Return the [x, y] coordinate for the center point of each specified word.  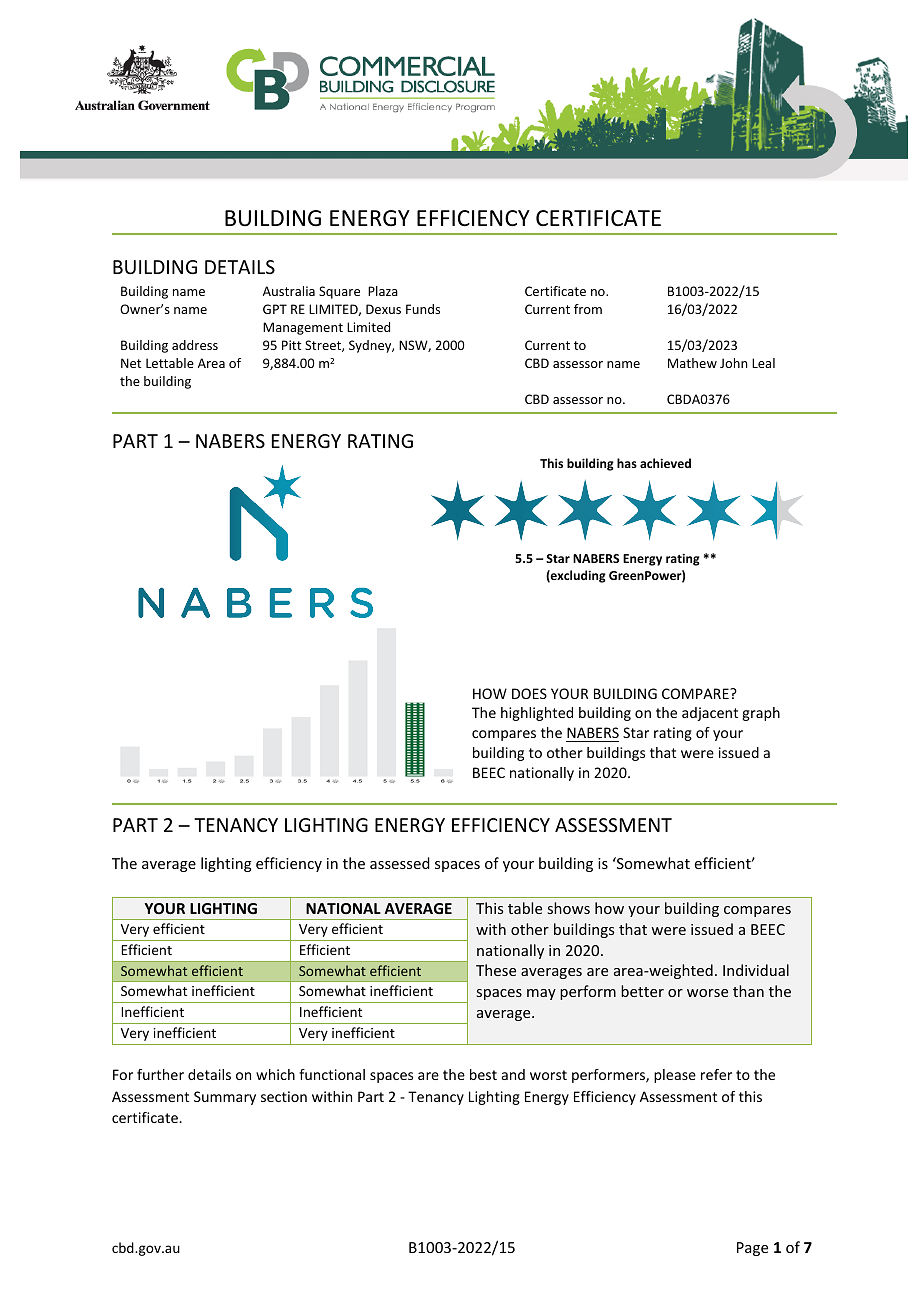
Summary [225, 1098]
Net [131, 363]
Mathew [692, 363]
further [160, 1074]
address [195, 345]
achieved [665, 463]
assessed [400, 863]
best [483, 1074]
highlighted [537, 714]
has [627, 463]
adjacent [710, 714]
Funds [423, 309]
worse [707, 993]
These [496, 970]
